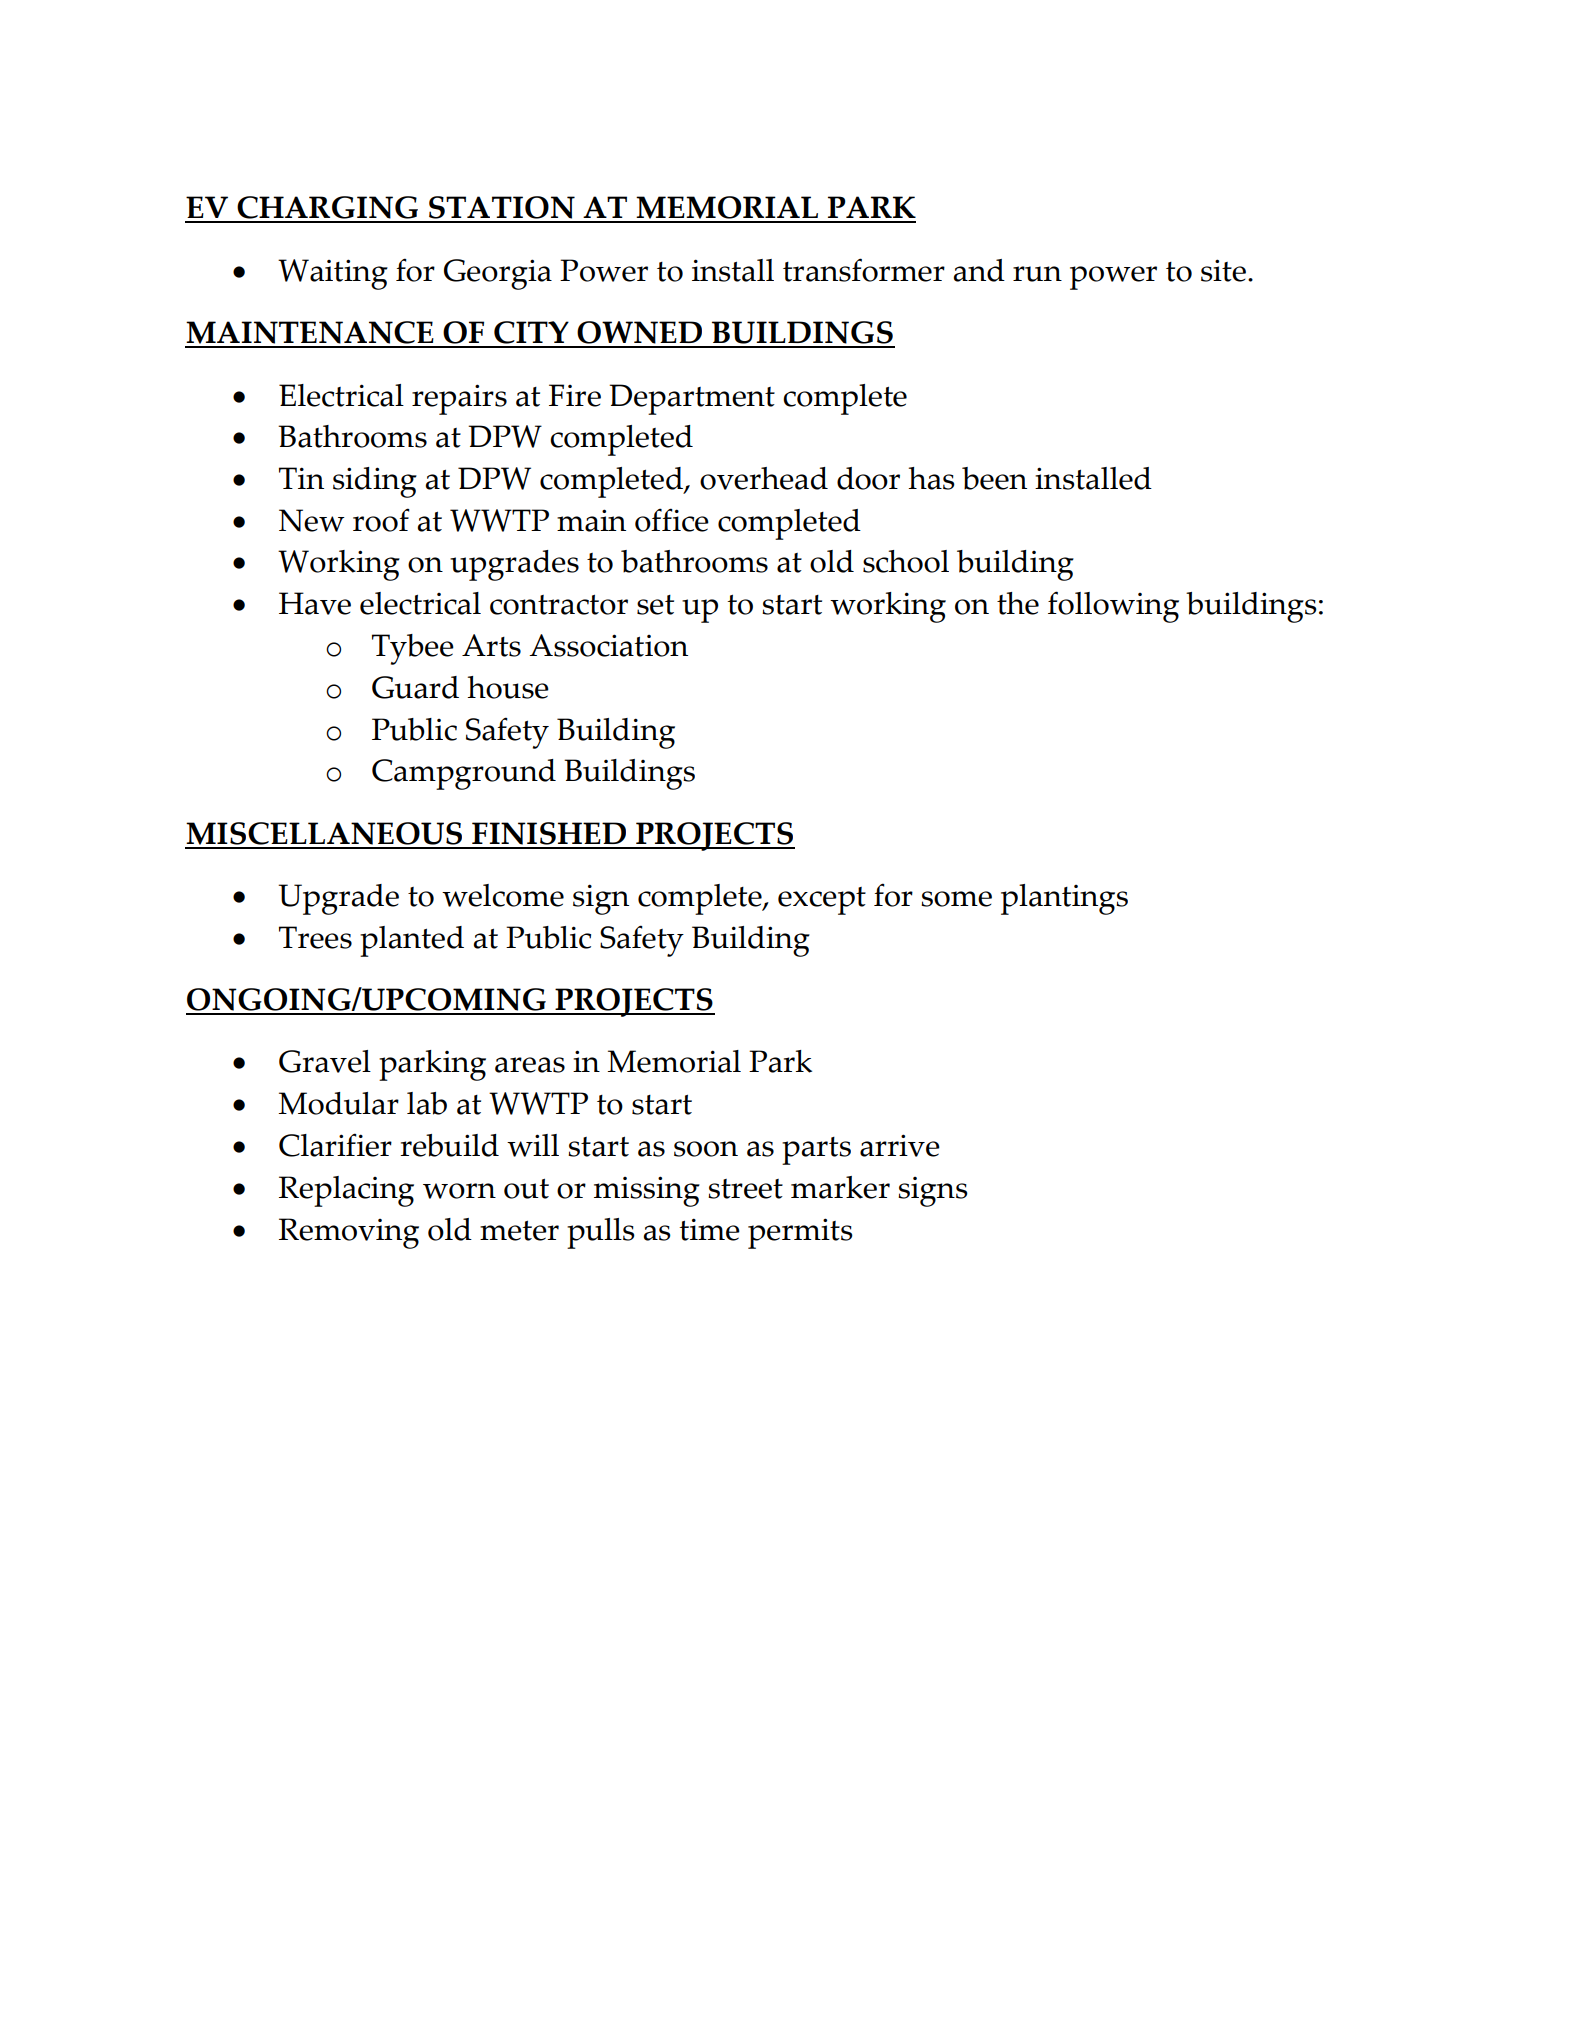  Describe the element at coordinates (994, 478) in the screenshot. I see `been` at that location.
